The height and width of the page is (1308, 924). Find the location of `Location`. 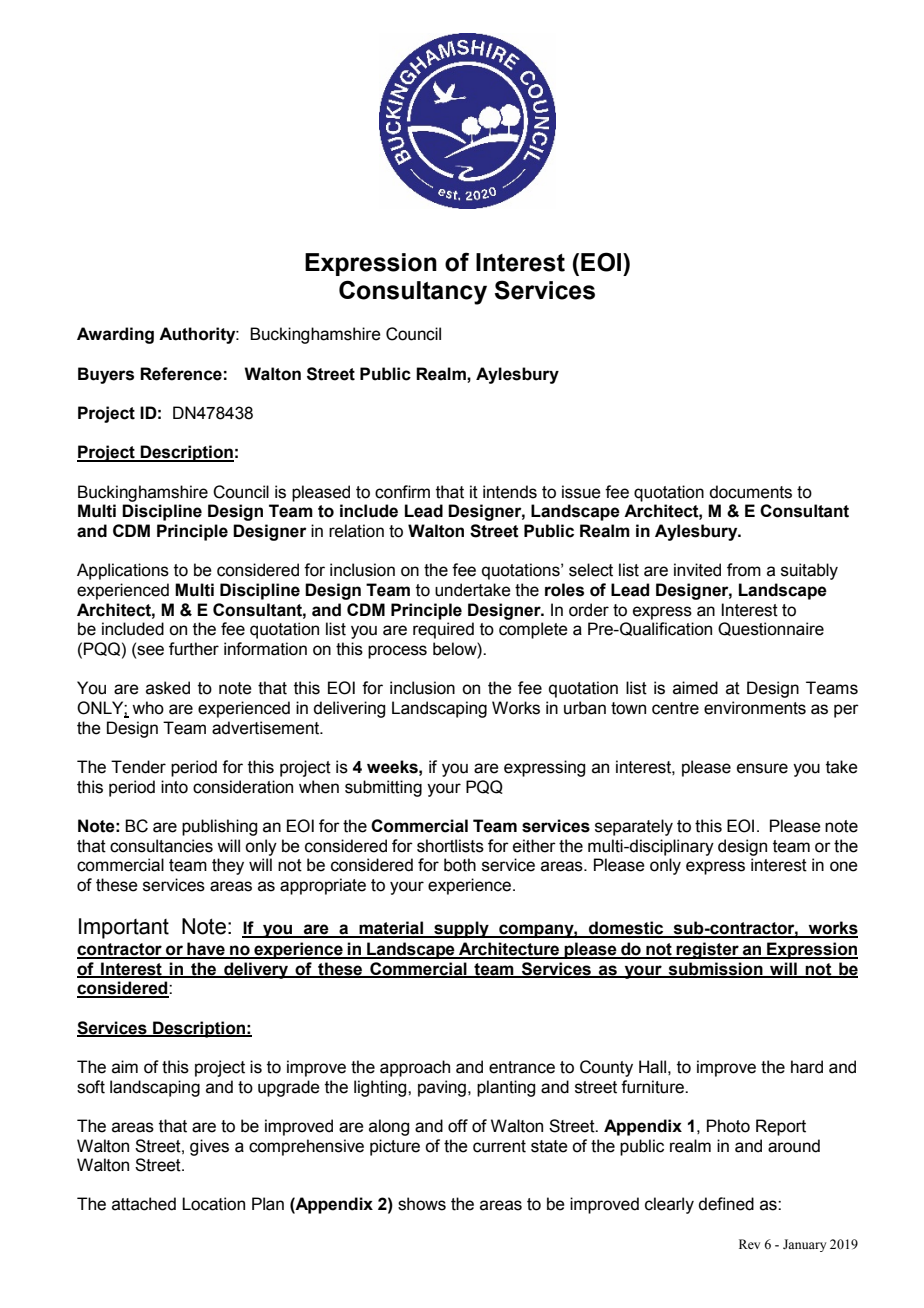

Location is located at coordinates (213, 1204).
